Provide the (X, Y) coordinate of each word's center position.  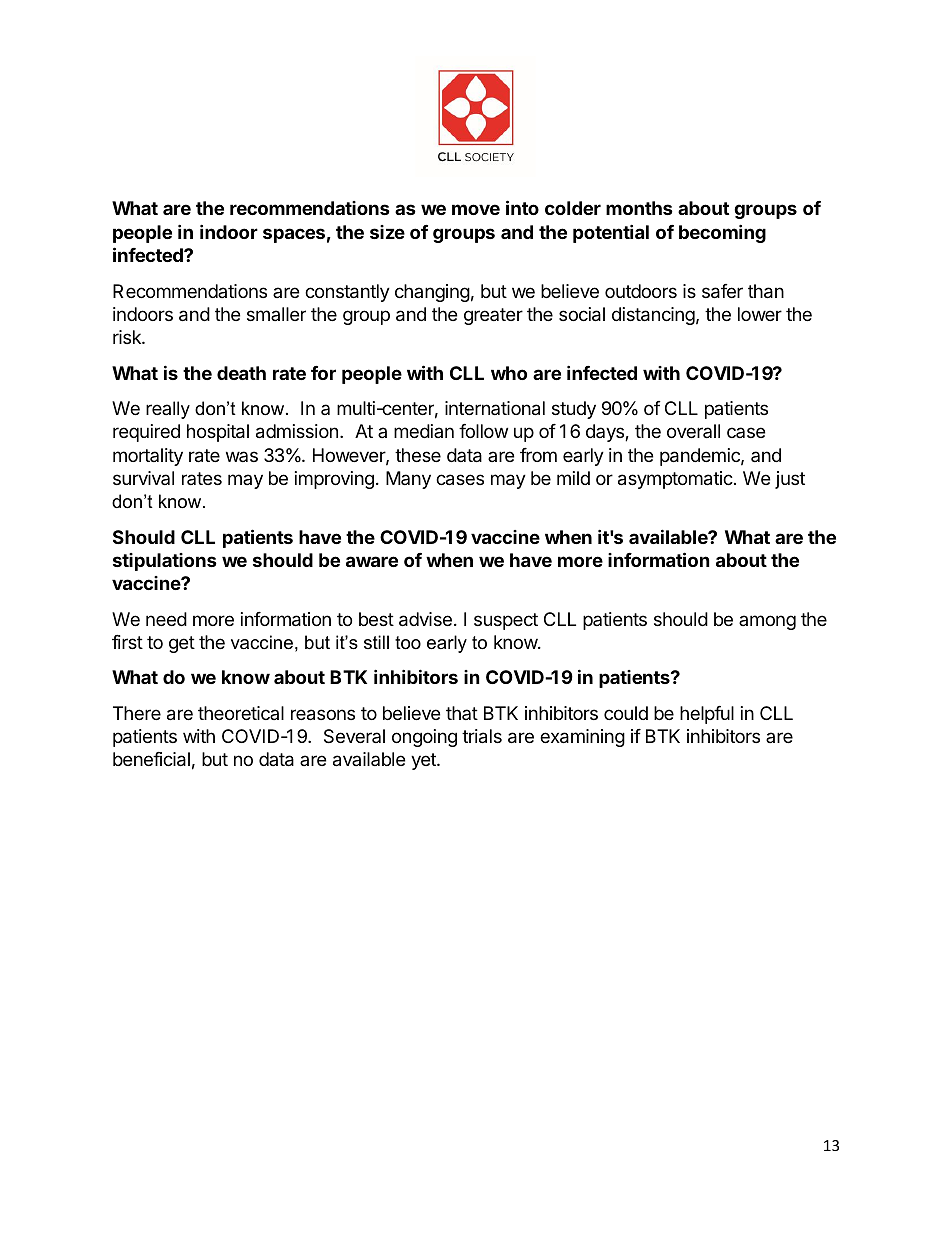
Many (408, 480)
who (509, 373)
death (241, 373)
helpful (707, 715)
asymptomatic (676, 480)
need (166, 619)
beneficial (151, 759)
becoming (722, 233)
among (767, 622)
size (387, 232)
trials (482, 736)
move (476, 209)
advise (425, 619)
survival (143, 478)
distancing (653, 316)
